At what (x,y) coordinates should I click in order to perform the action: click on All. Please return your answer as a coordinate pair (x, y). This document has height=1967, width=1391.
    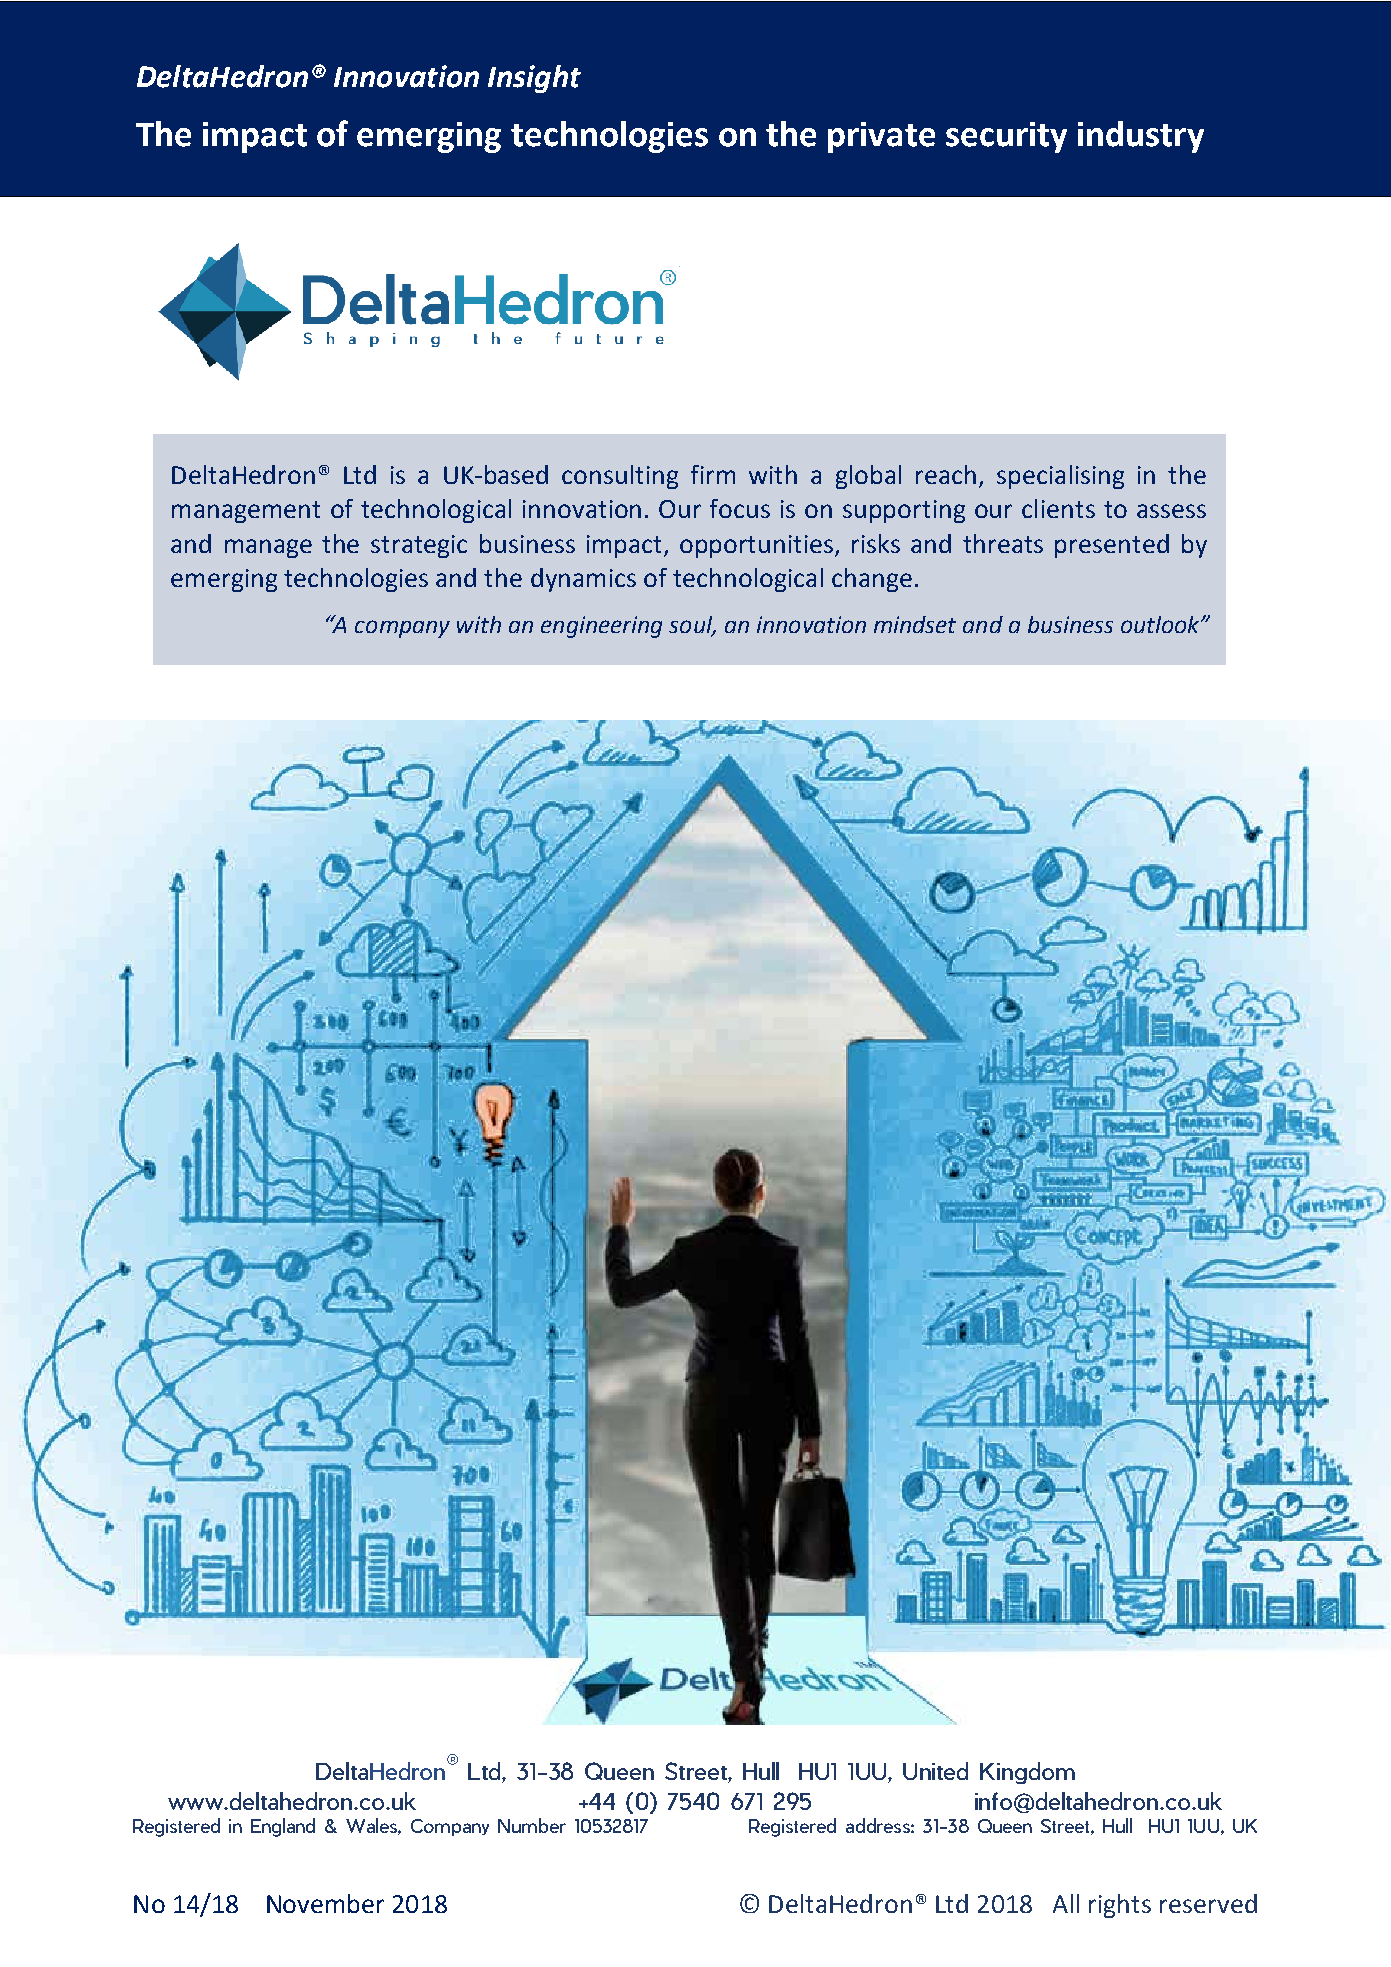
    Looking at the image, I should click on (1066, 1903).
